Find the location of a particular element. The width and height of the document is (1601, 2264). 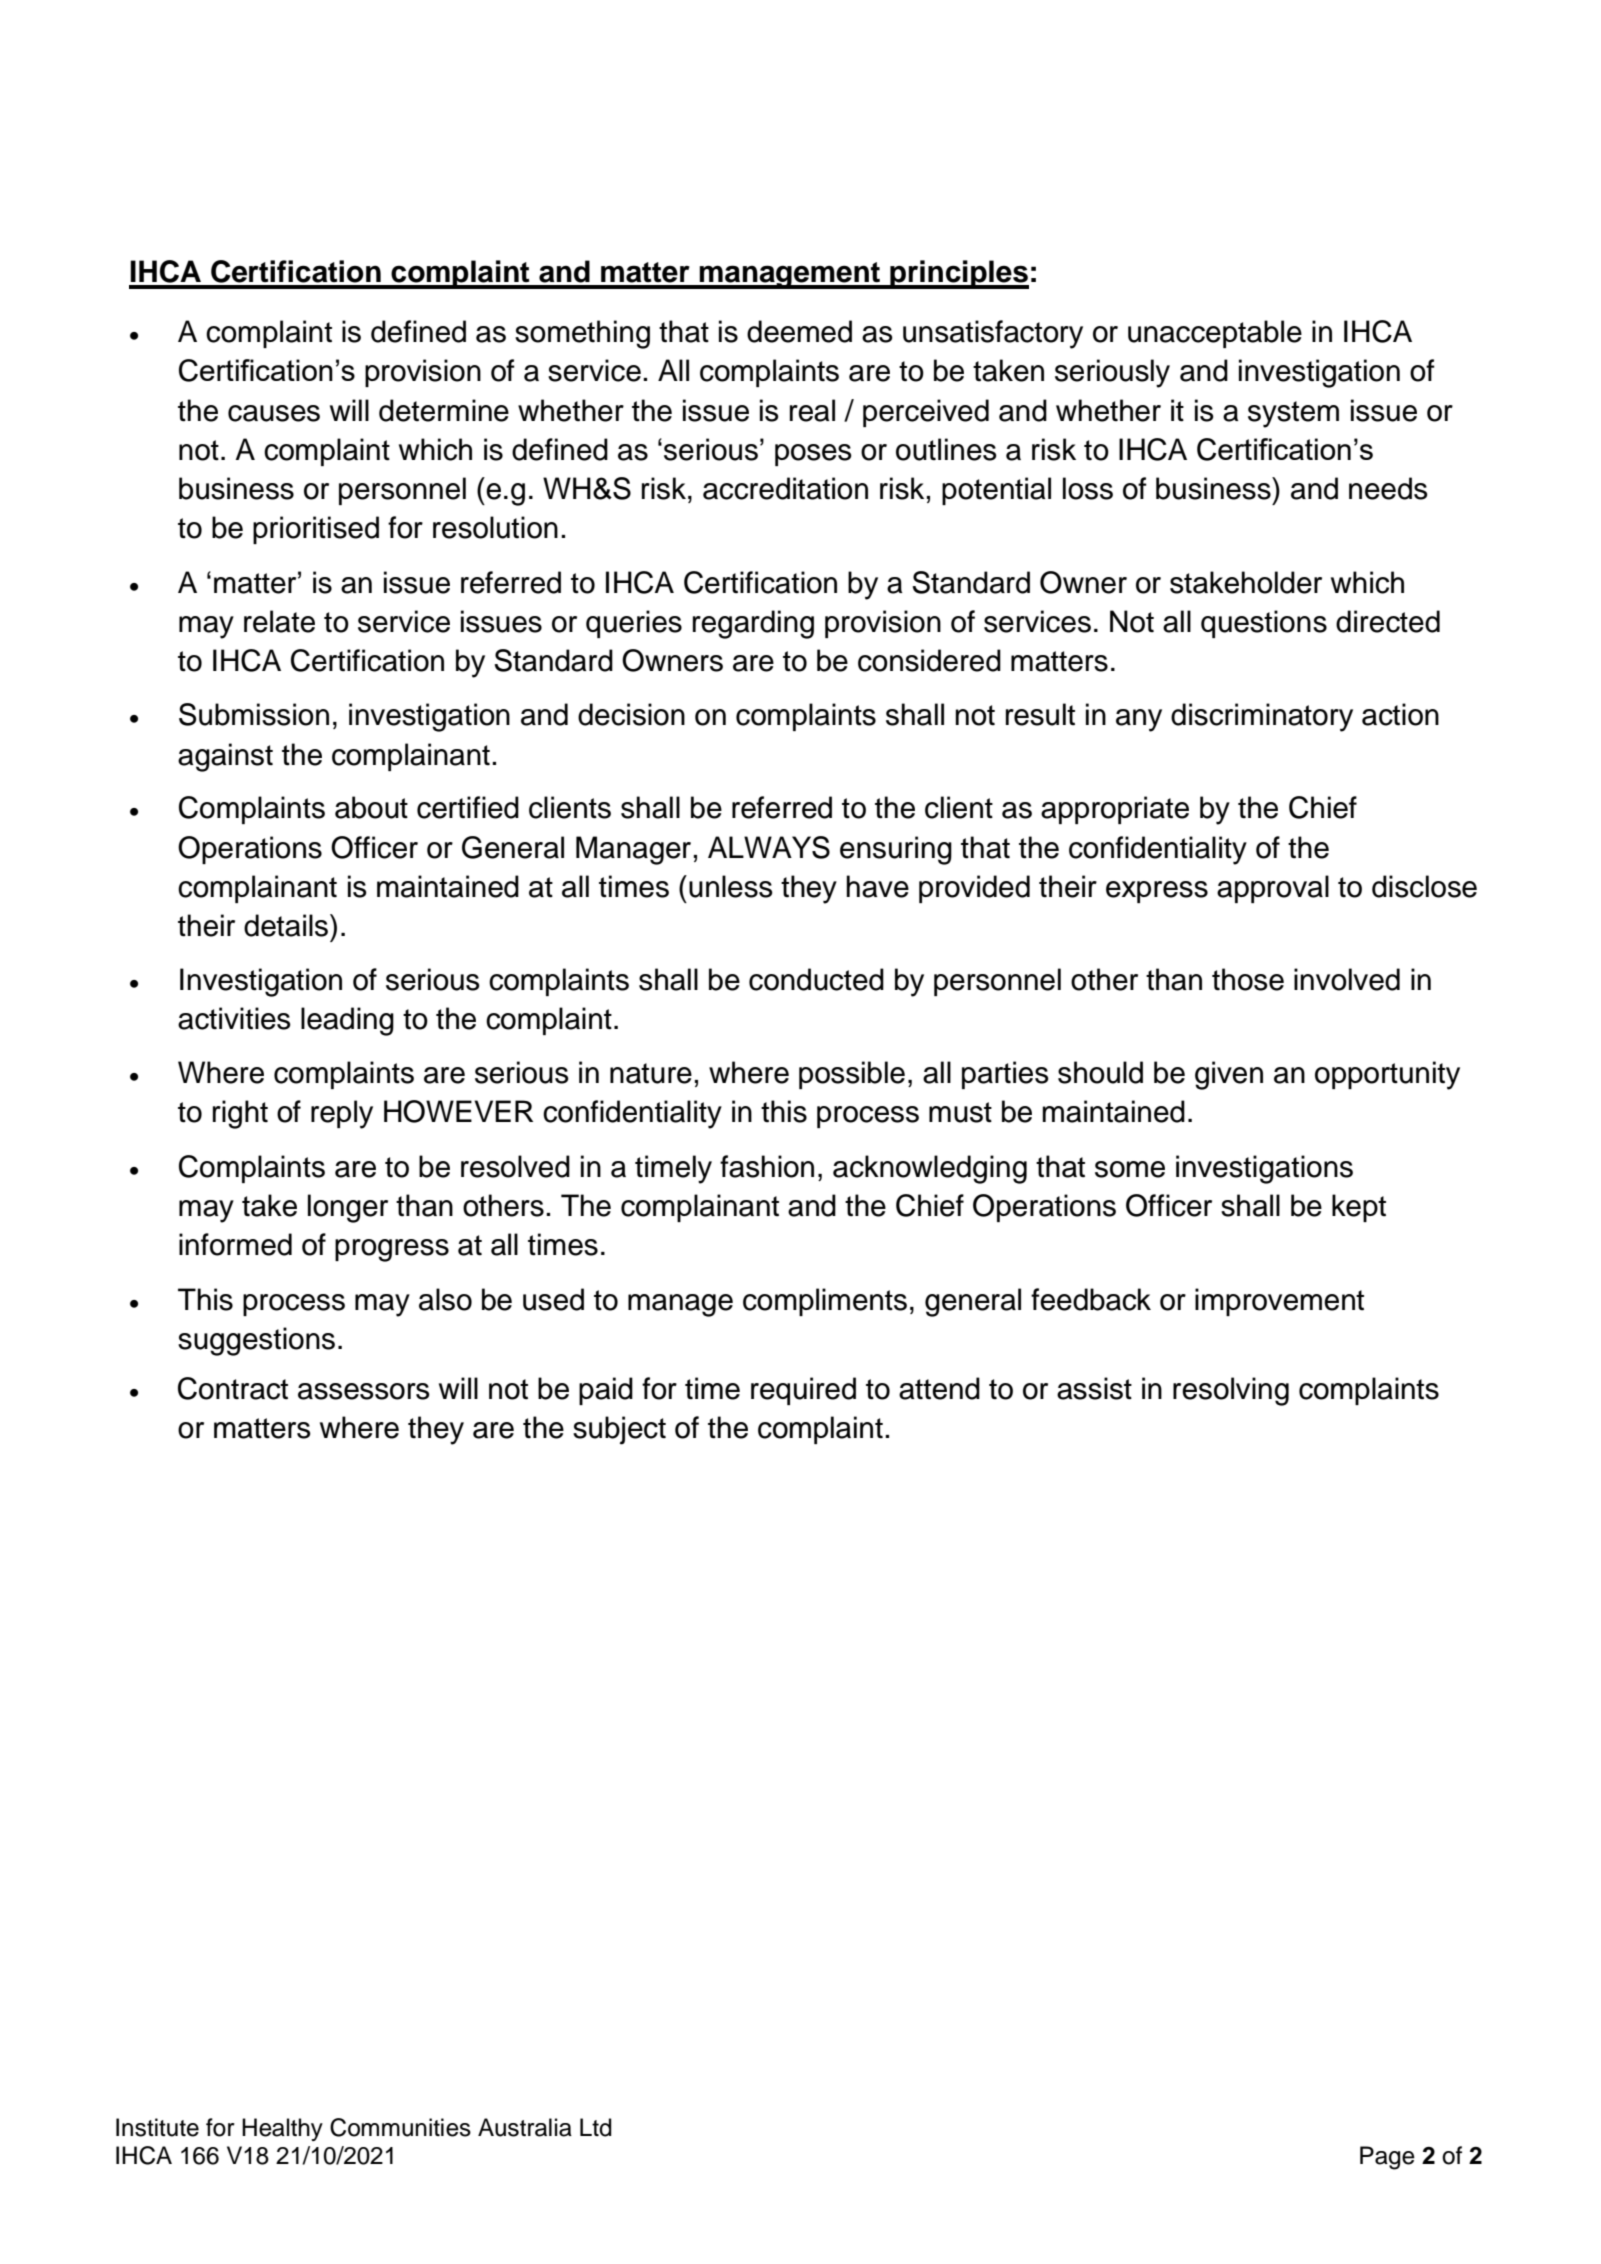

unacceptable is located at coordinates (1215, 334).
